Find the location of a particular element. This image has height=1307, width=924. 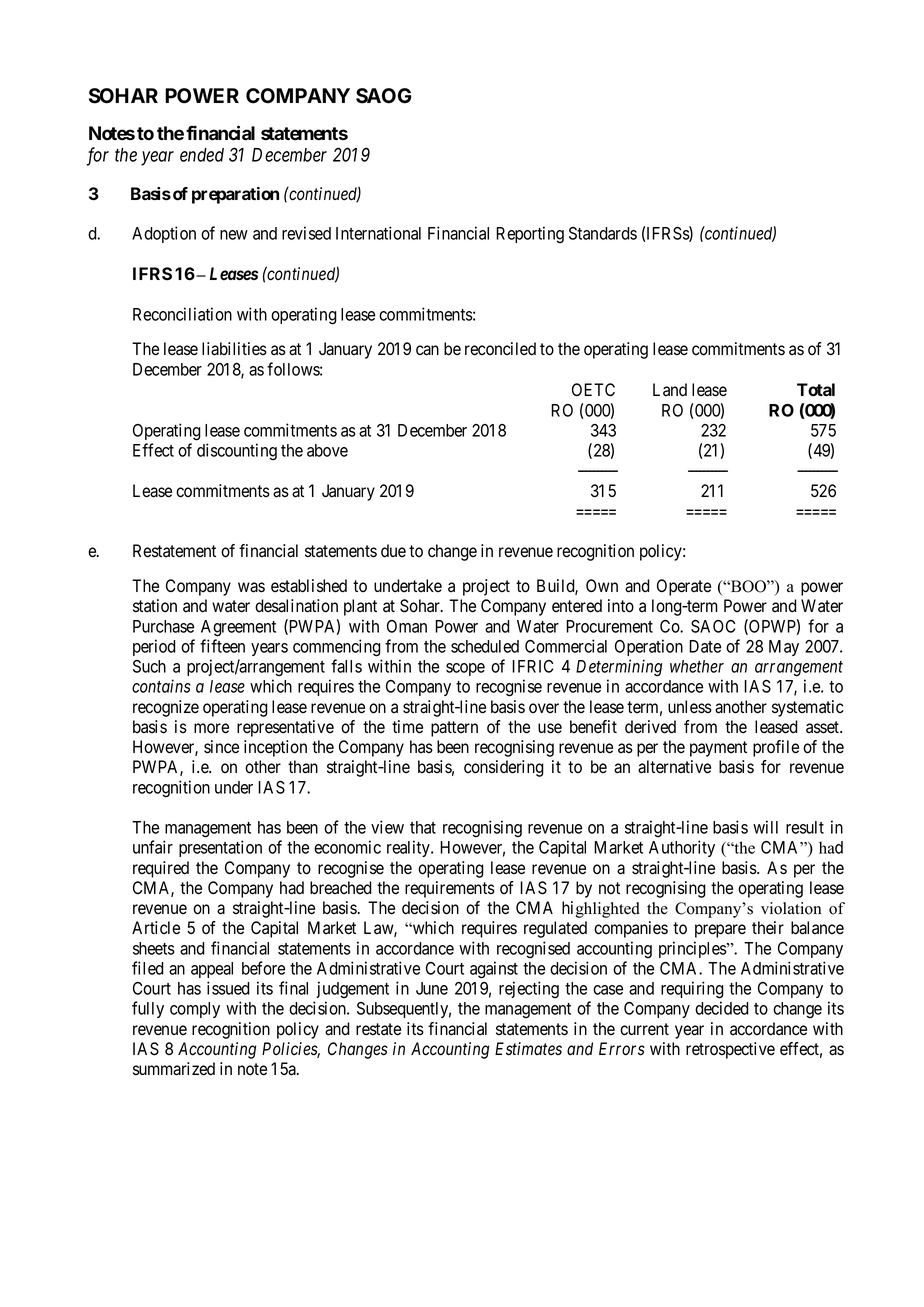

will is located at coordinates (765, 827).
